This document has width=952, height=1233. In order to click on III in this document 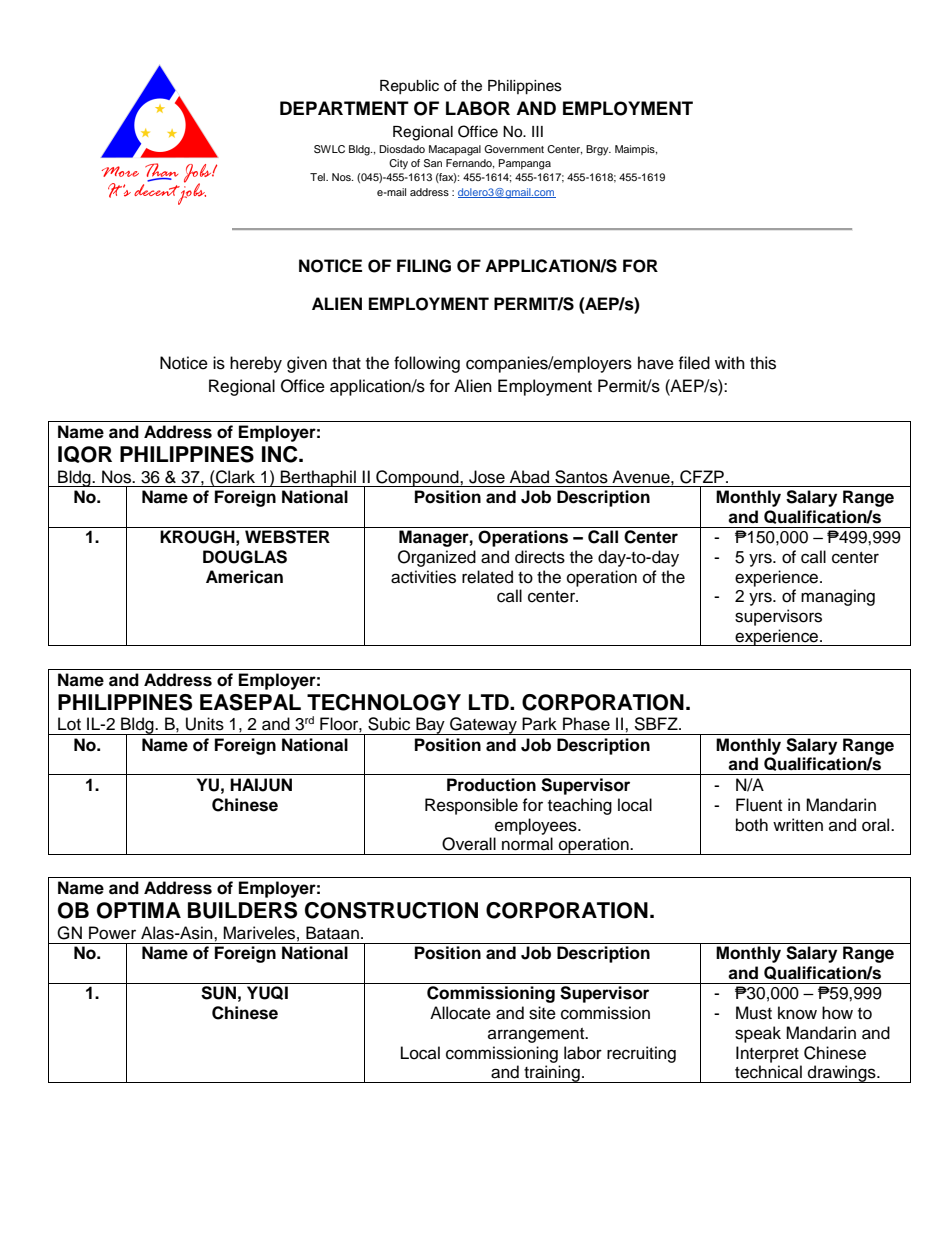, I will do `click(537, 131)`.
